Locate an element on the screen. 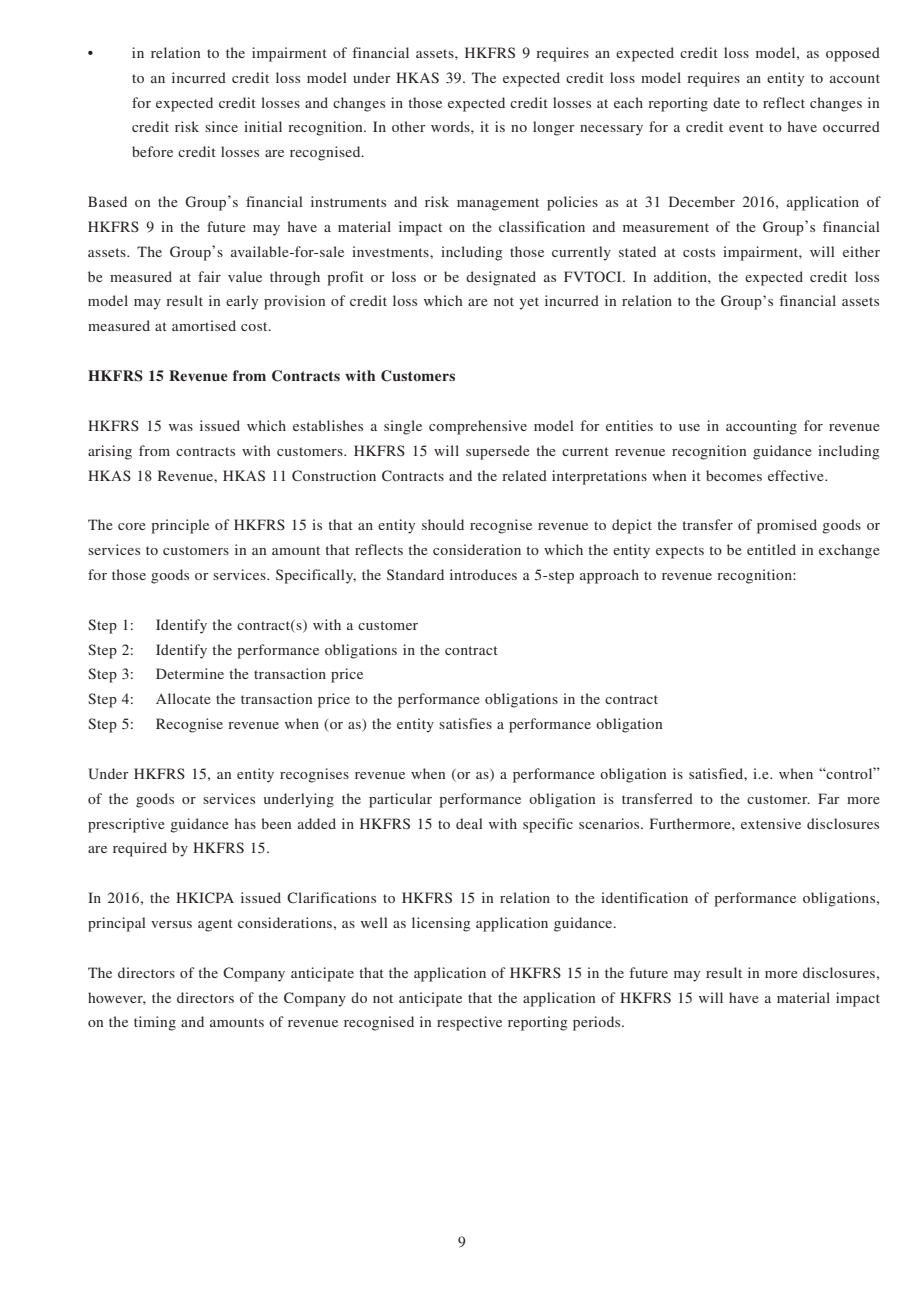  words is located at coordinates (451, 126).
